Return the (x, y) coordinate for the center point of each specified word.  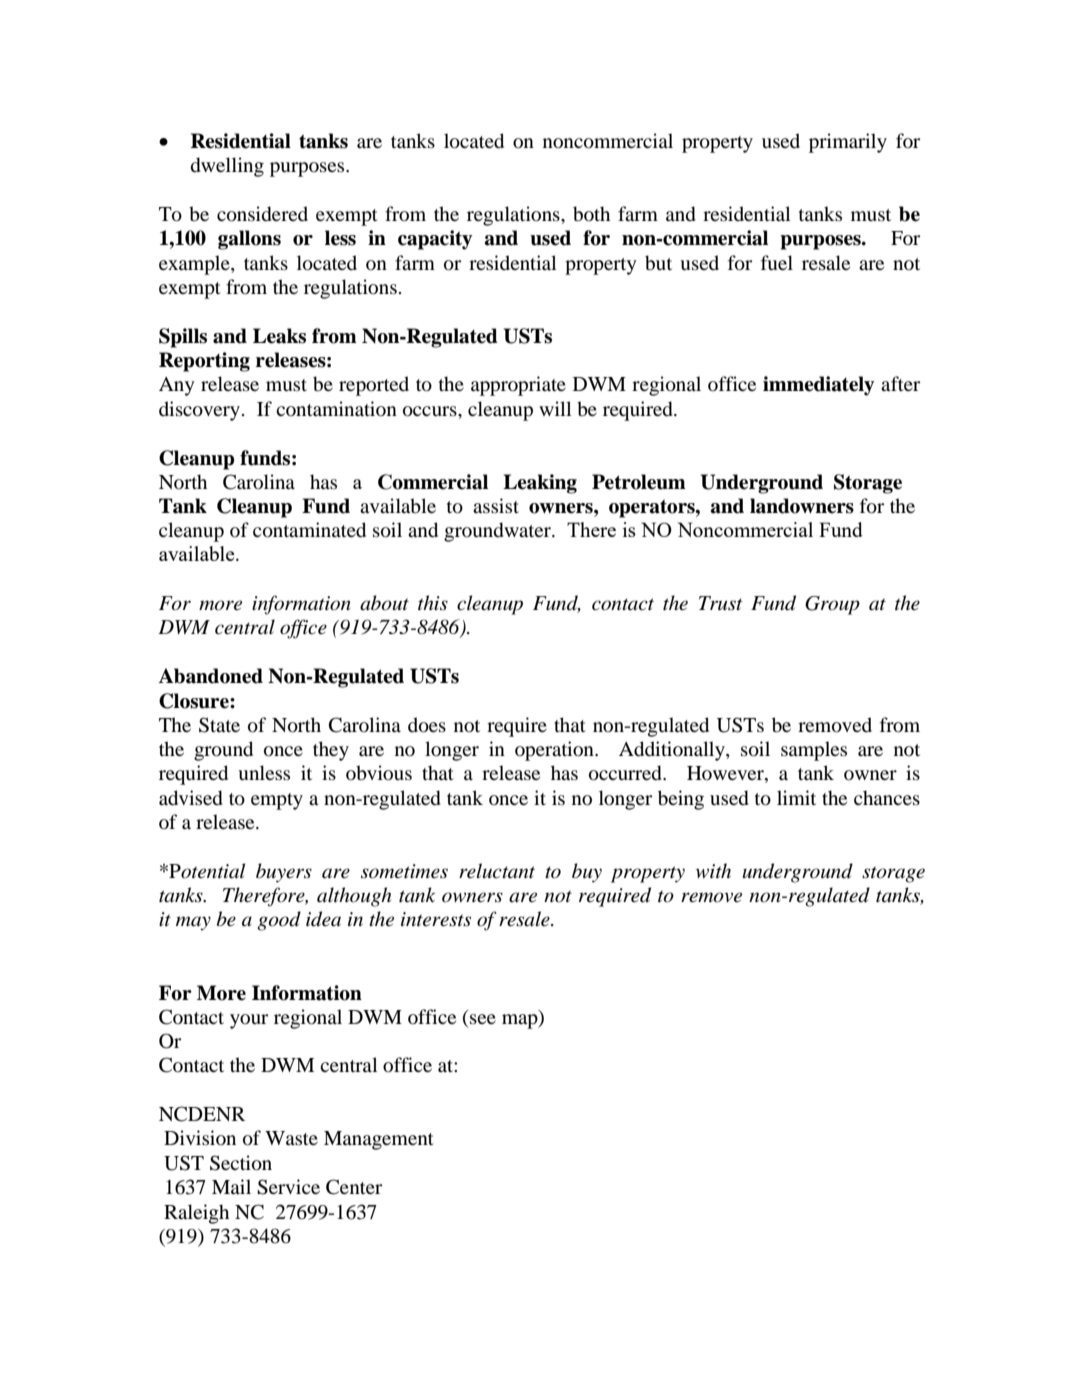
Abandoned (210, 676)
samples (814, 751)
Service (288, 1187)
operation (555, 751)
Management (379, 1140)
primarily (848, 143)
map (521, 1021)
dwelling (227, 167)
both (591, 214)
